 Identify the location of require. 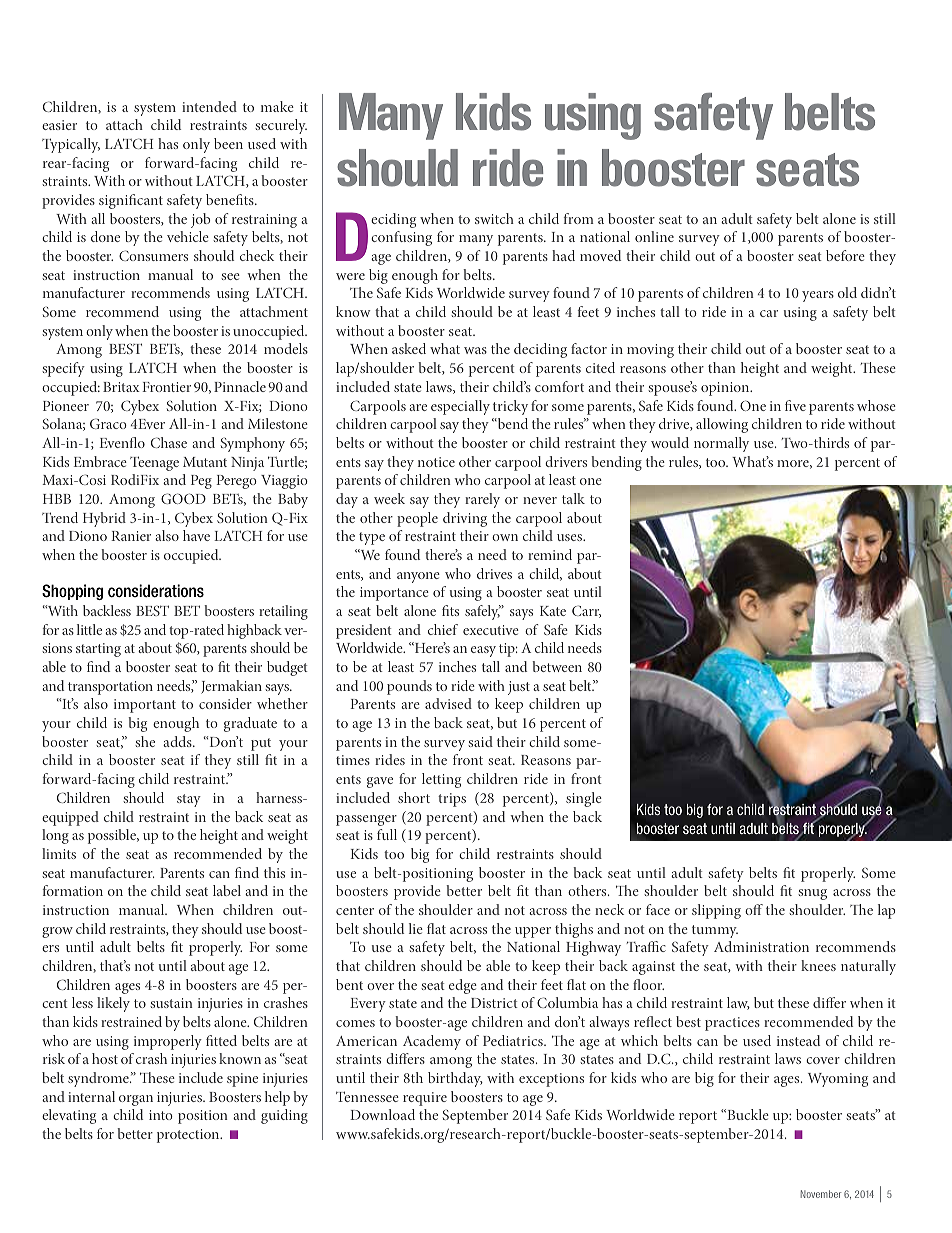
(425, 1099).
